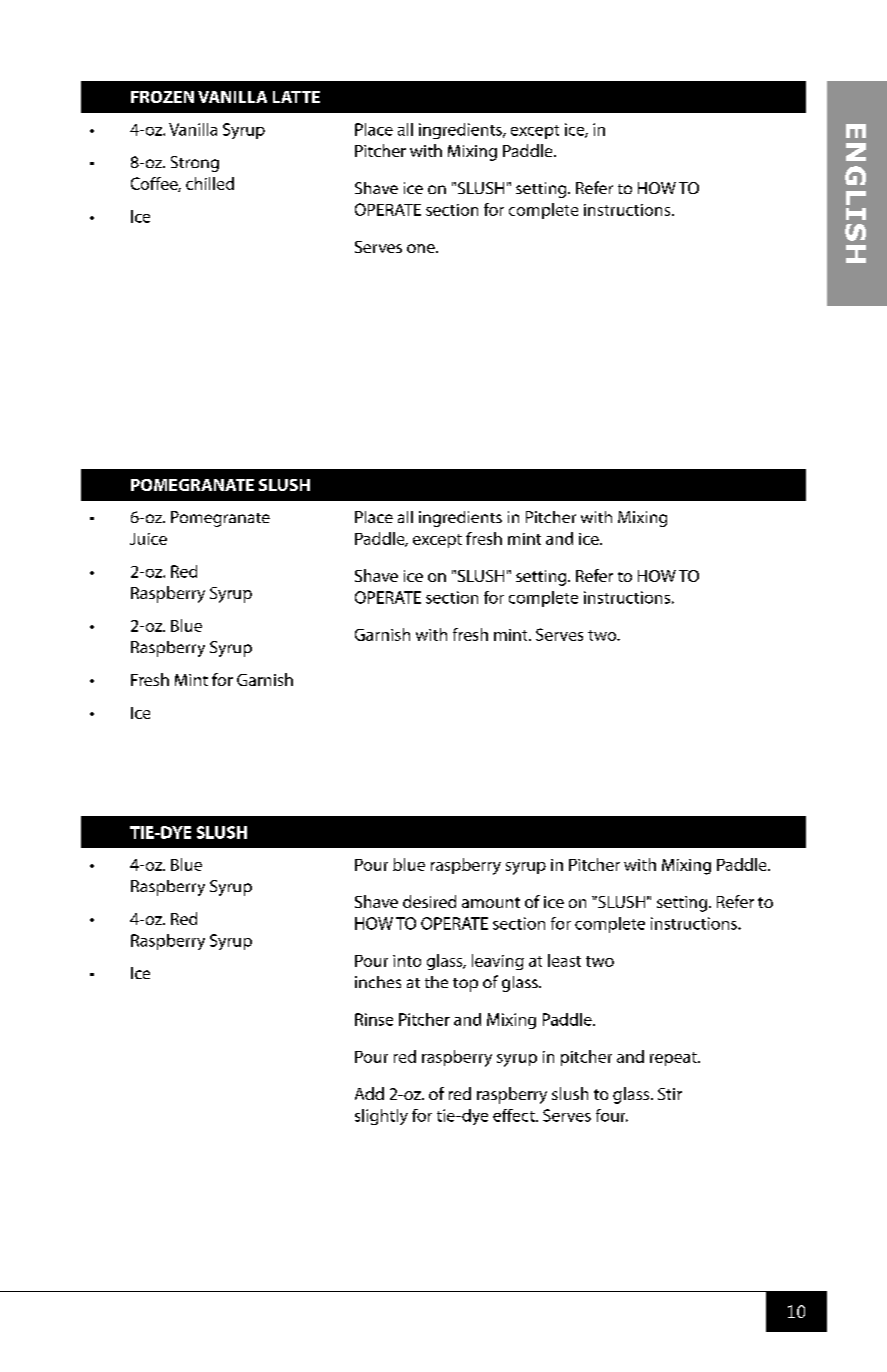 The width and height of the page is (887, 1372). Describe the element at coordinates (491, 902) in the page. I see `amount` at that location.
